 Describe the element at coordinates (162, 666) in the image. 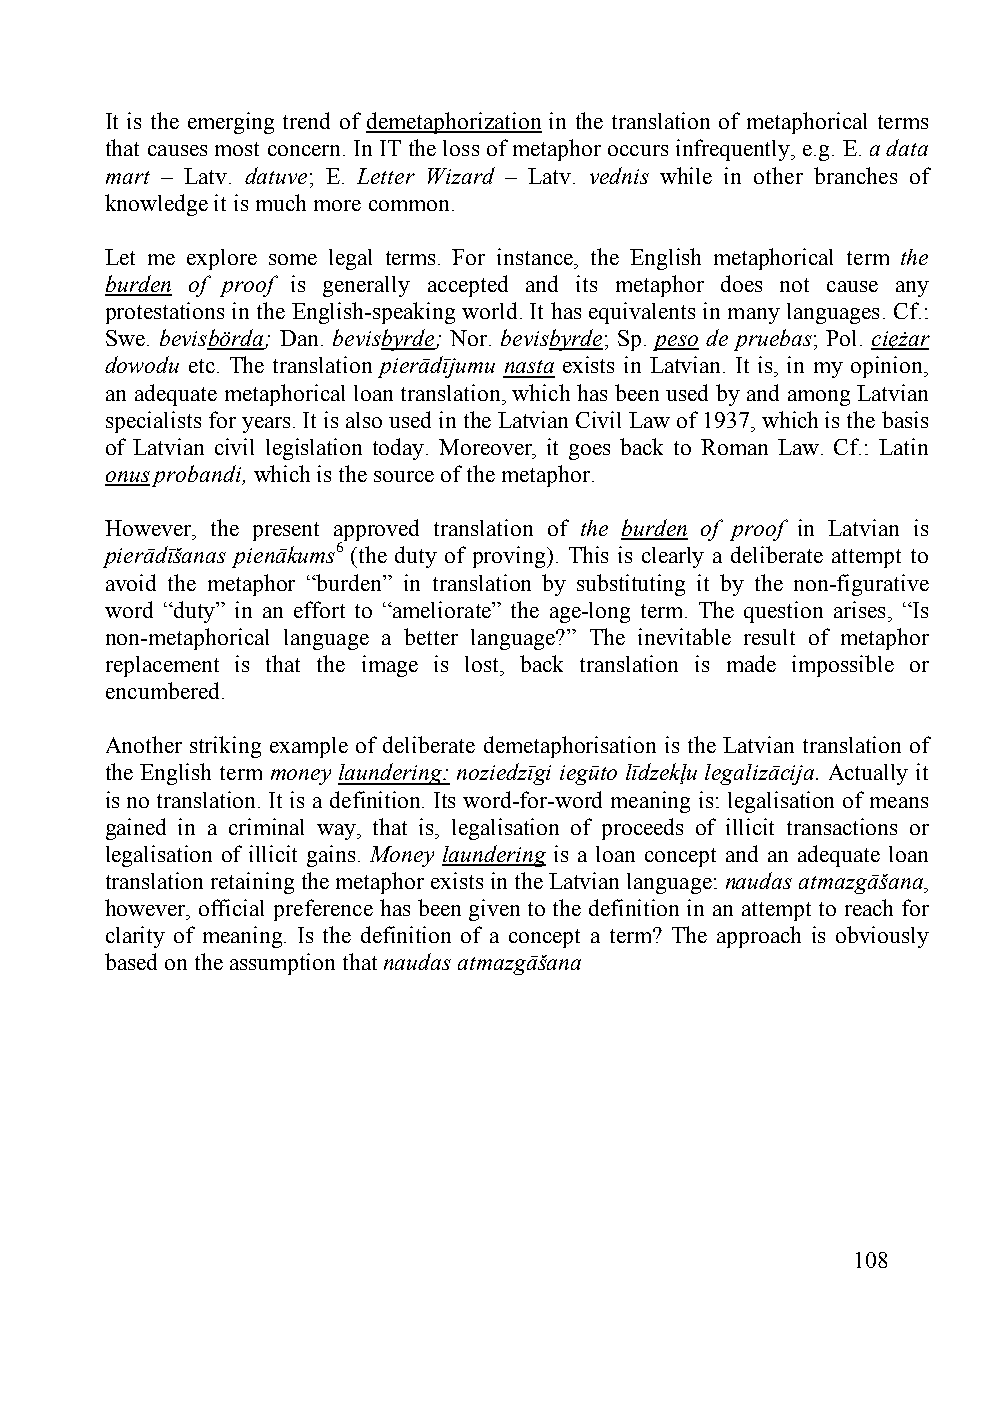

I see `replacement` at that location.
